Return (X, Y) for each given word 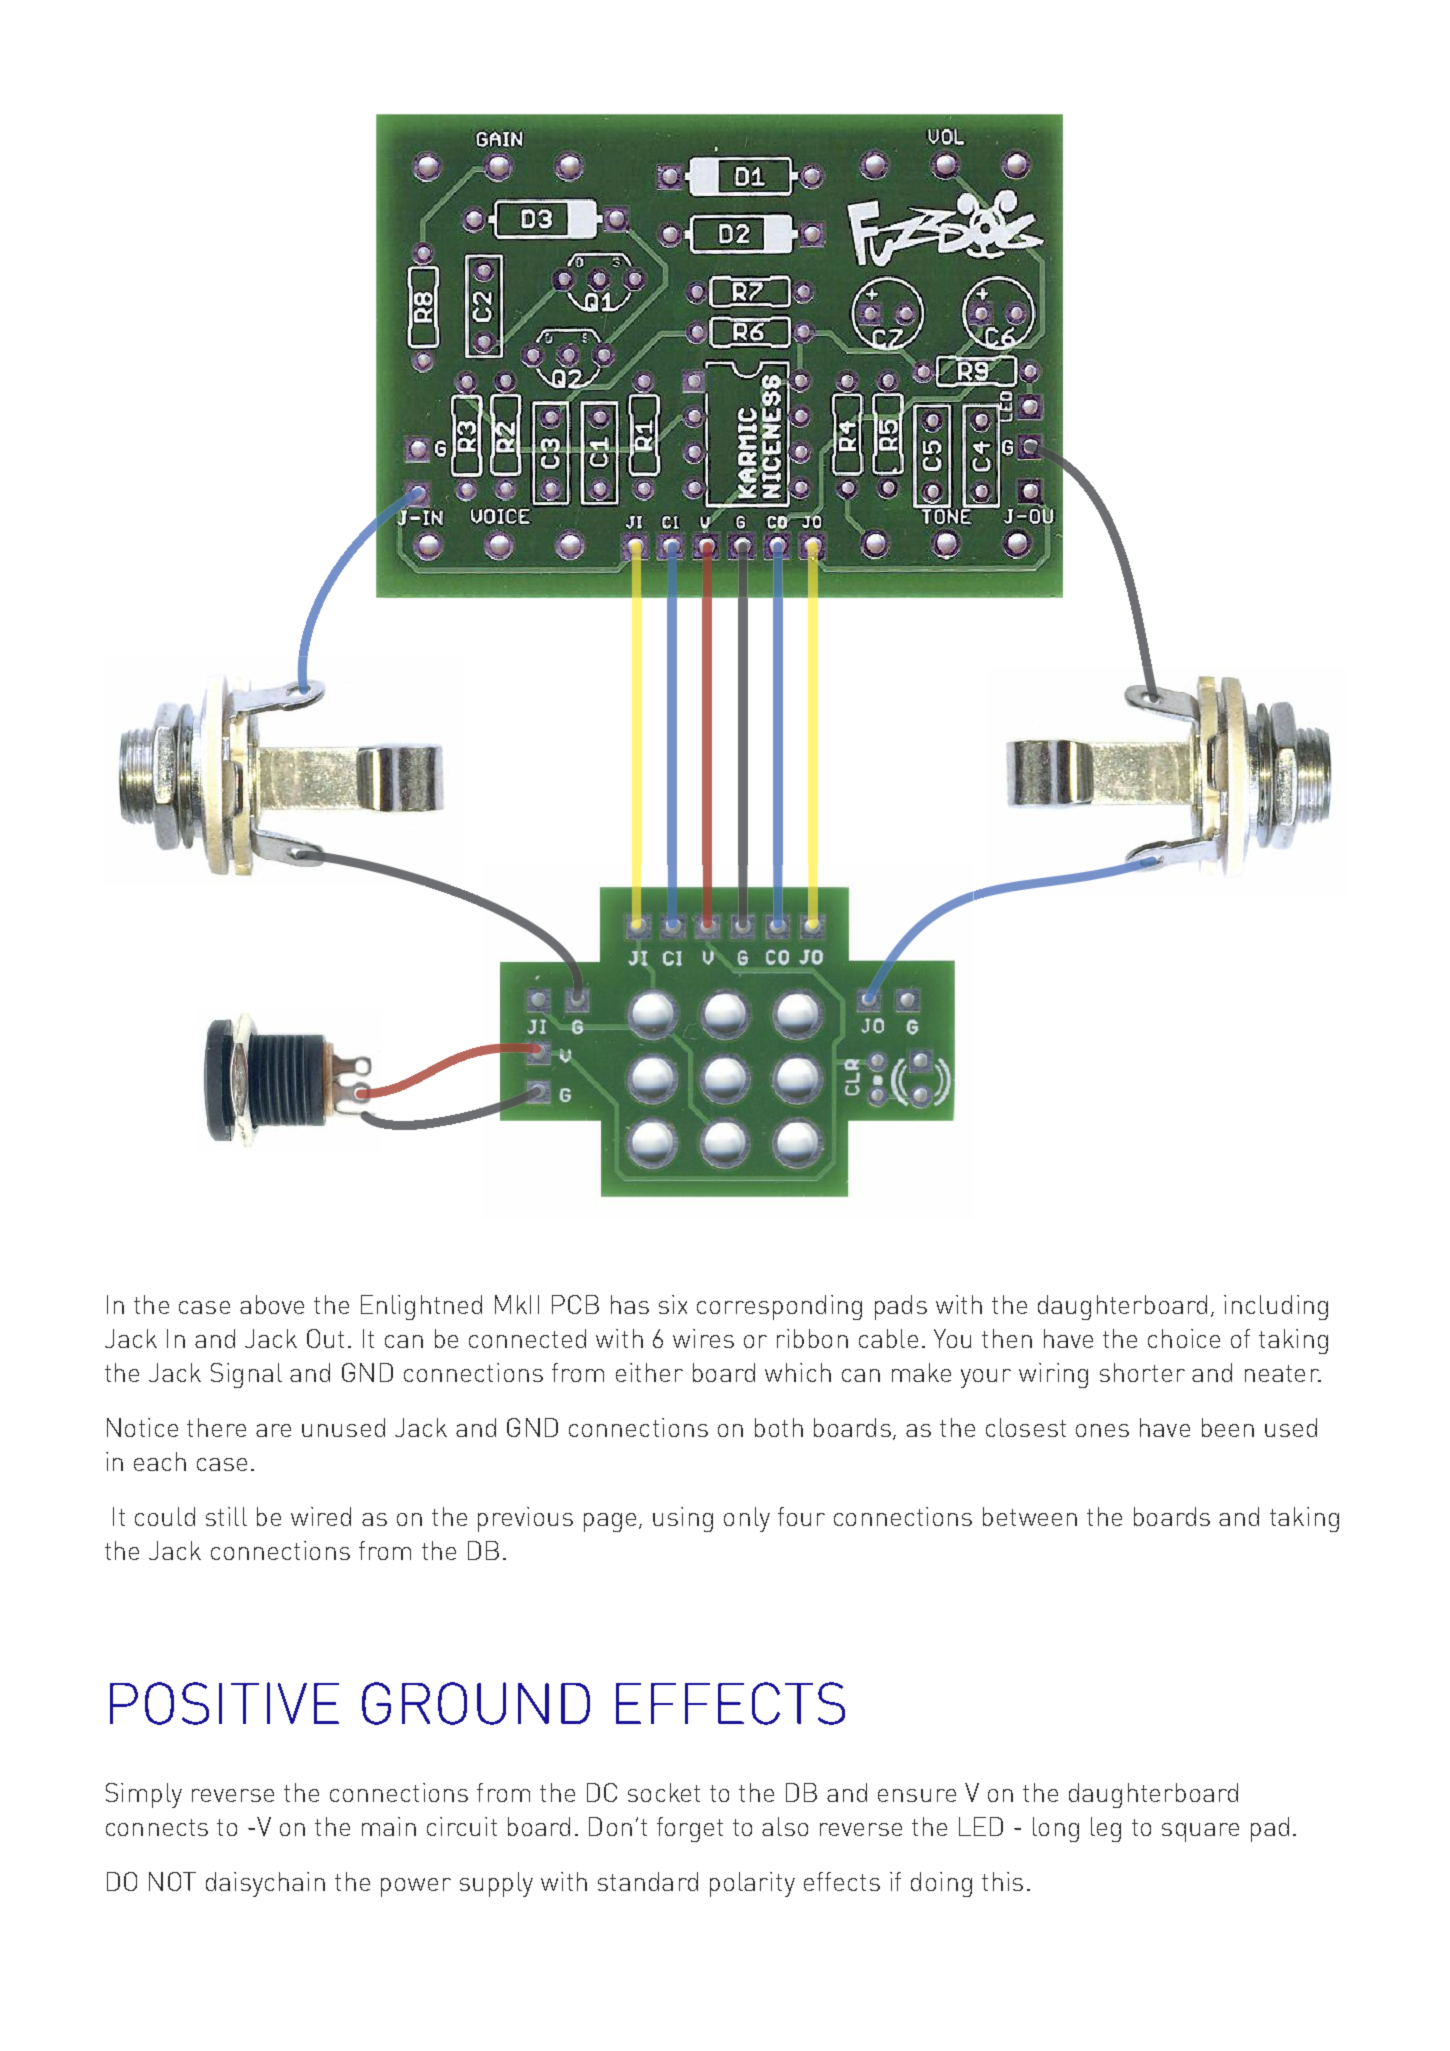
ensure (917, 1795)
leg (1106, 1829)
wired (321, 1516)
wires (703, 1338)
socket (664, 1792)
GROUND (476, 1703)
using (683, 1519)
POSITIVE (224, 1703)
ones (1102, 1430)
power (416, 1887)
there (216, 1427)
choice (1184, 1338)
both (779, 1427)
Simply (144, 1795)
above (272, 1304)
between (1030, 1516)
